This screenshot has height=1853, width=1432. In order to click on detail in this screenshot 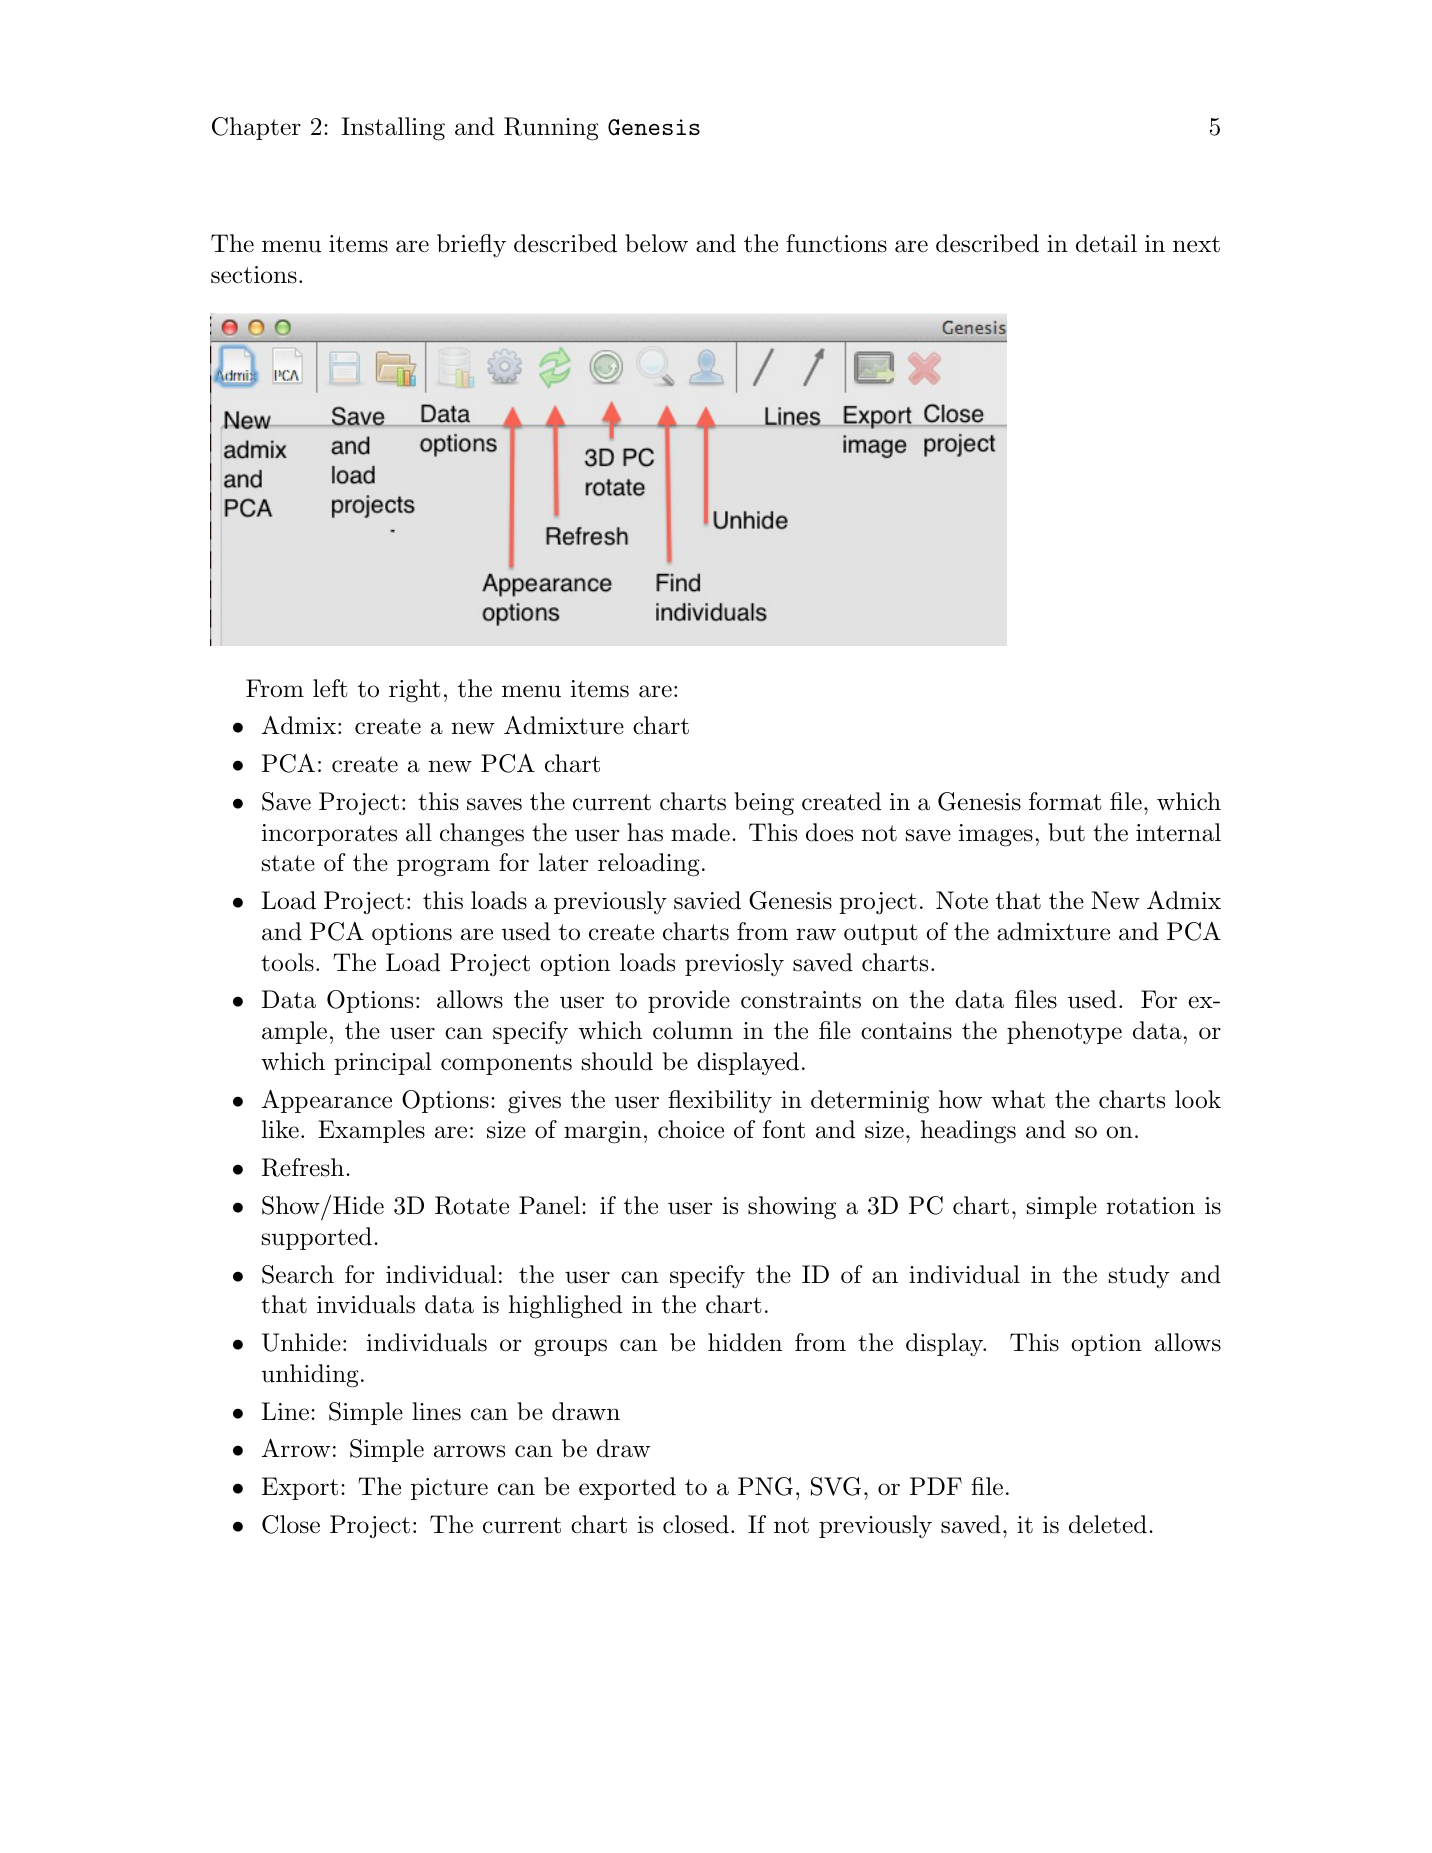, I will do `click(1106, 243)`.
